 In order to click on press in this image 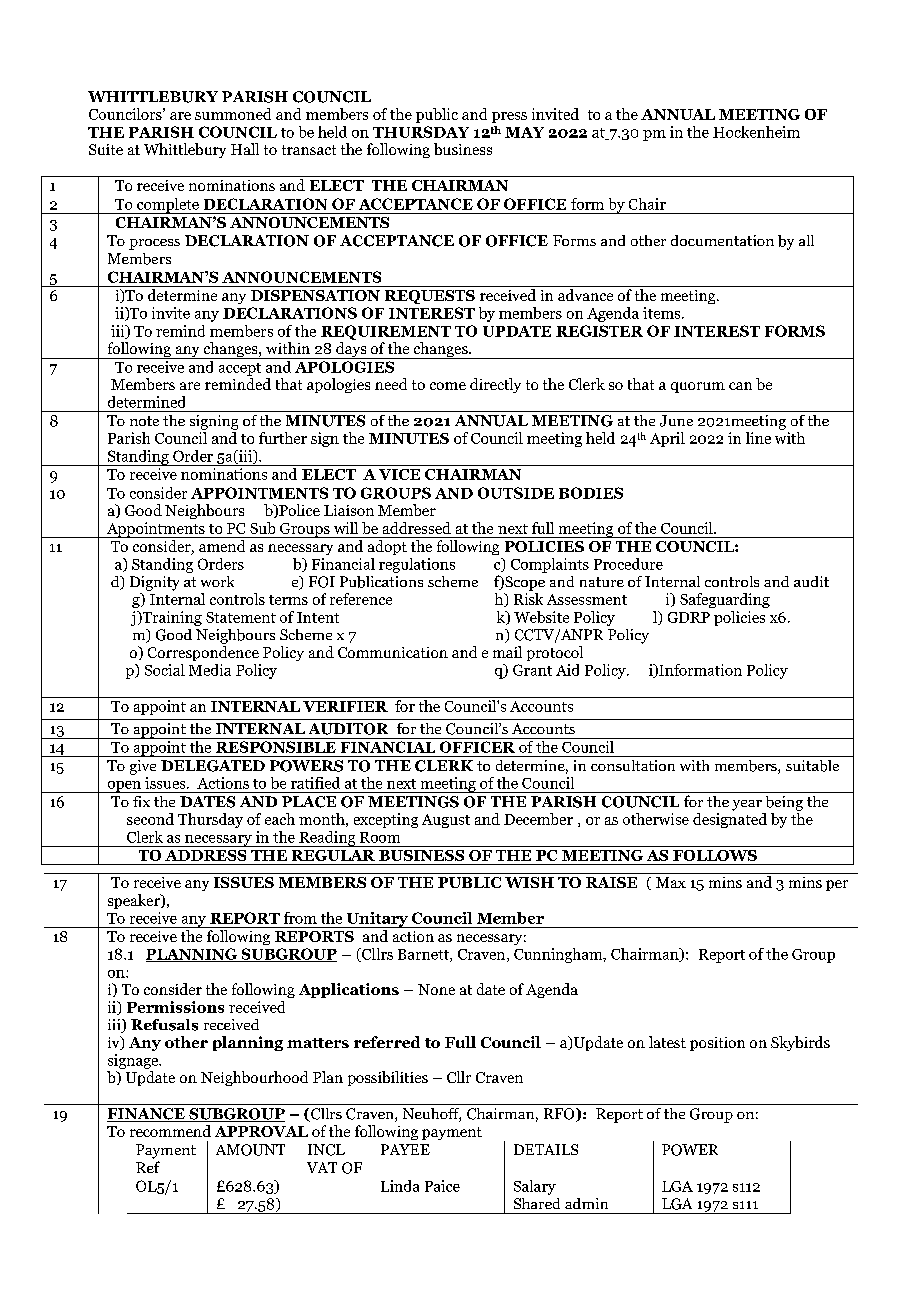, I will do `click(509, 117)`.
